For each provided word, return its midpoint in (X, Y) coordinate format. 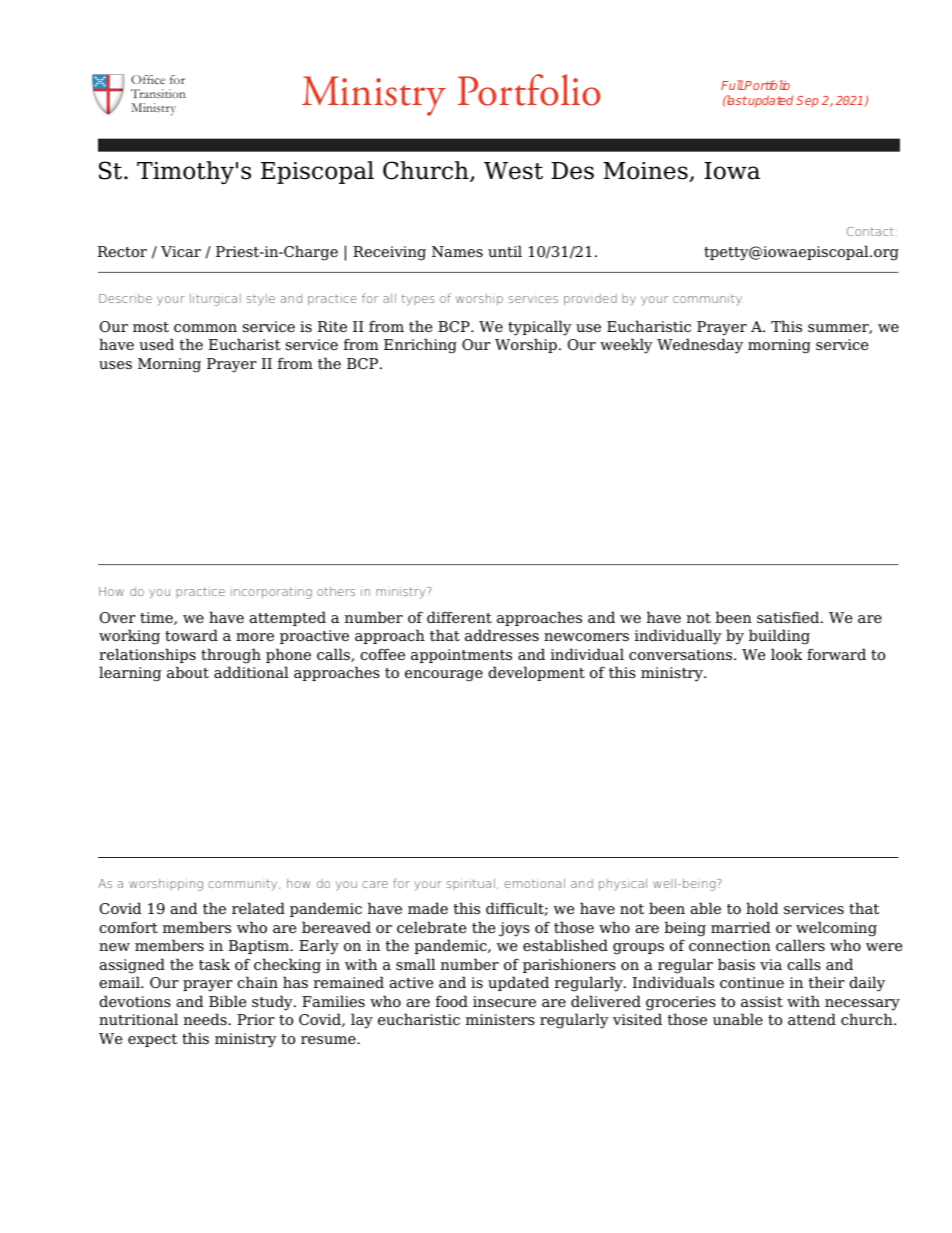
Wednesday (700, 346)
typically (540, 328)
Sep (807, 102)
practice (200, 592)
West (513, 171)
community (244, 885)
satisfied (789, 617)
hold (762, 908)
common (205, 328)
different (459, 617)
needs (206, 1019)
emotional (535, 883)
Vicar (181, 251)
